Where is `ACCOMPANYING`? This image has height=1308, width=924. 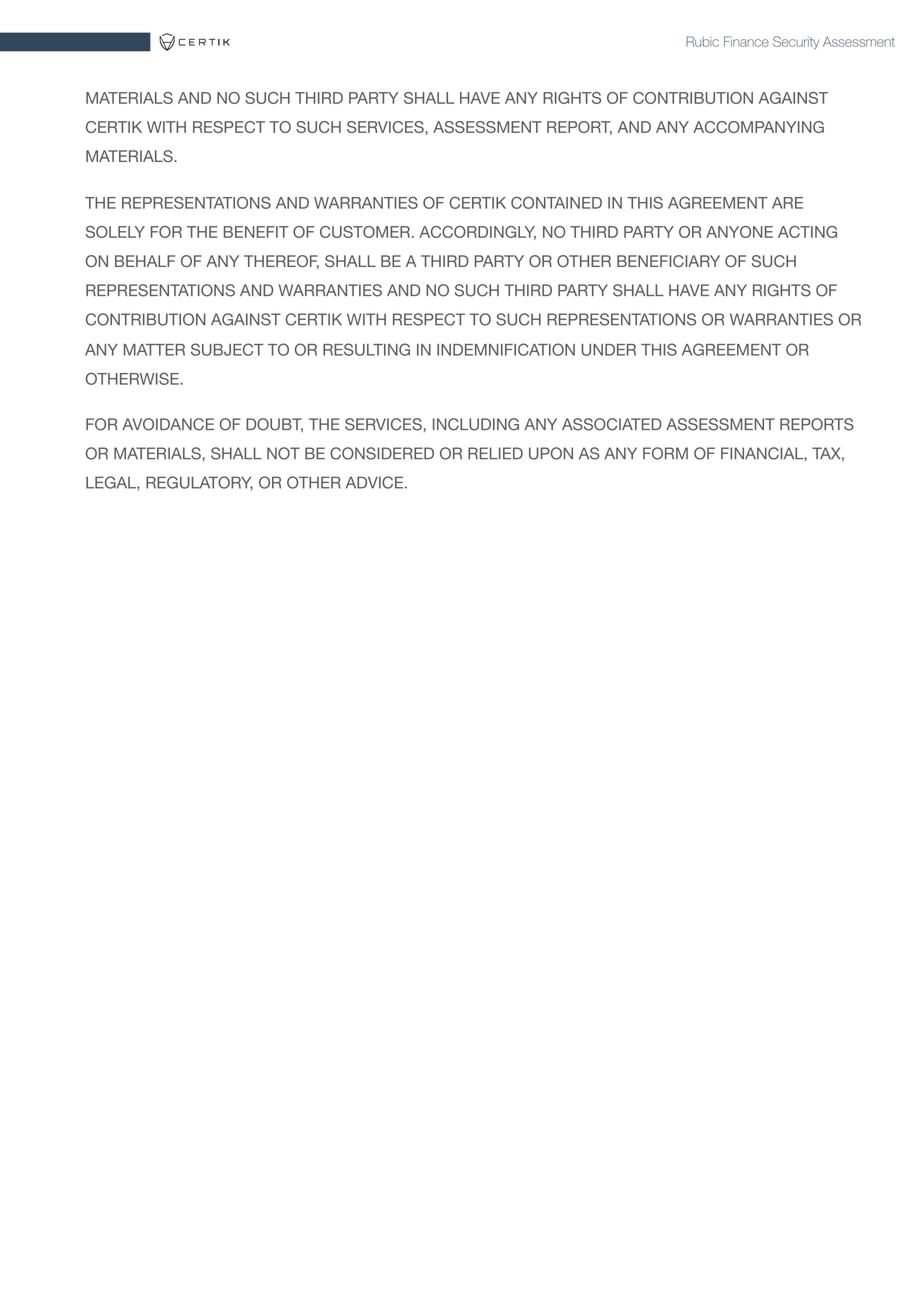
ACCOMPANYING is located at coordinates (758, 127).
